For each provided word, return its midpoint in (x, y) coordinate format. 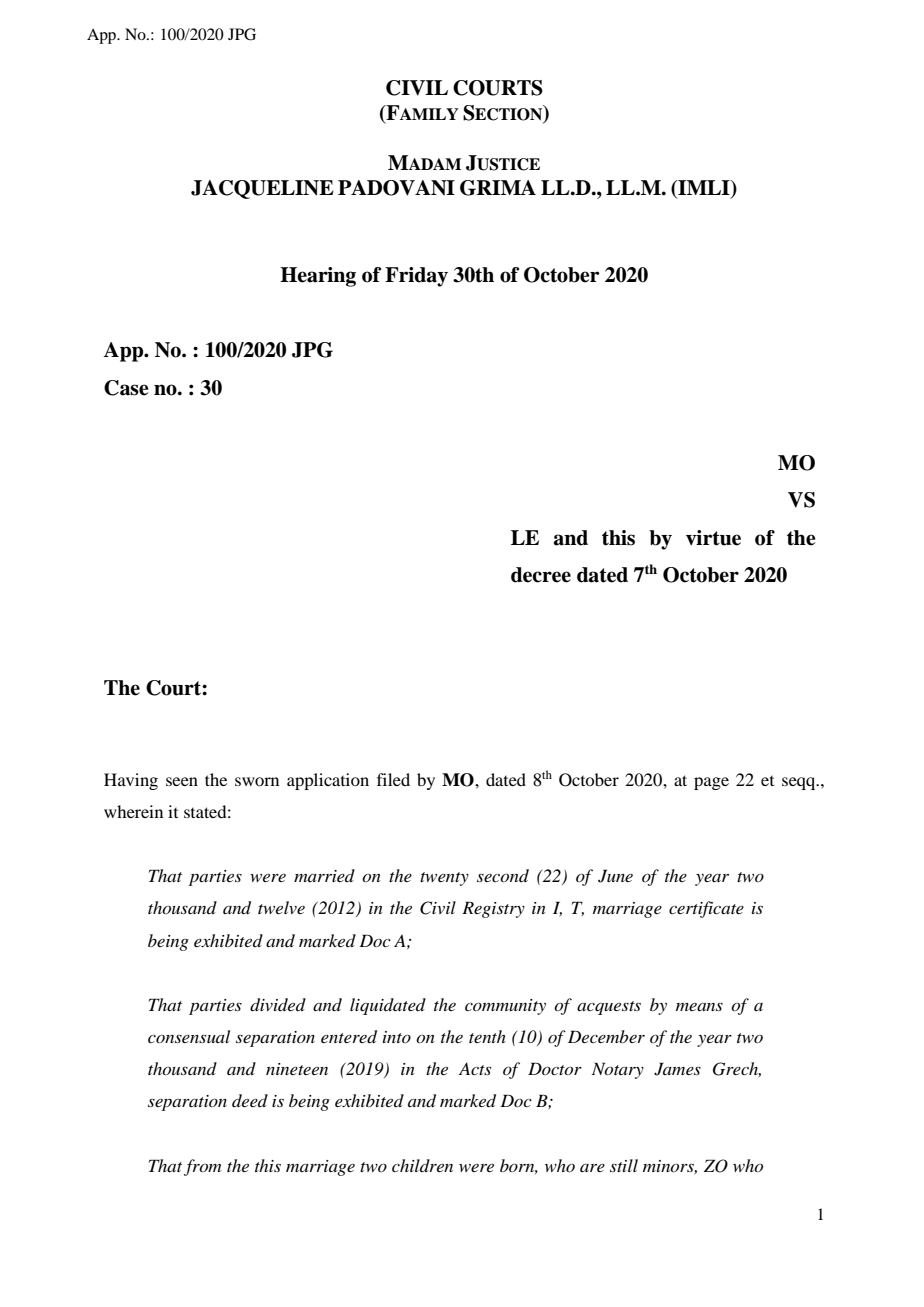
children (422, 1165)
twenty (444, 879)
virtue (713, 538)
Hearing (318, 277)
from (202, 1167)
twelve (281, 907)
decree (541, 575)
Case (126, 388)
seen (182, 781)
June (615, 876)
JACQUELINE (262, 189)
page (711, 783)
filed (393, 779)
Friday (416, 277)
